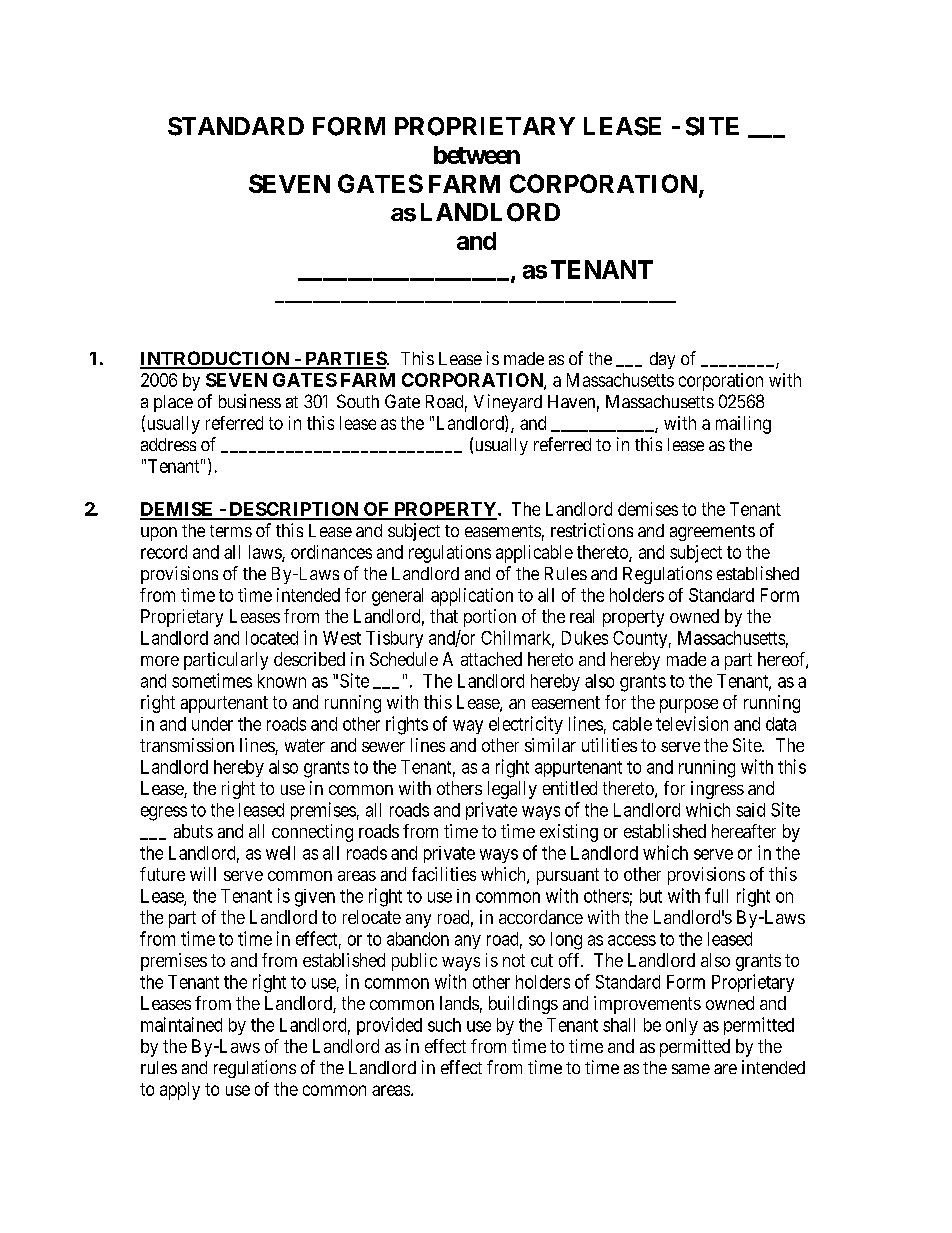 Image resolution: width=952 pixels, height=1233 pixels. I want to click on apply, so click(180, 1091).
